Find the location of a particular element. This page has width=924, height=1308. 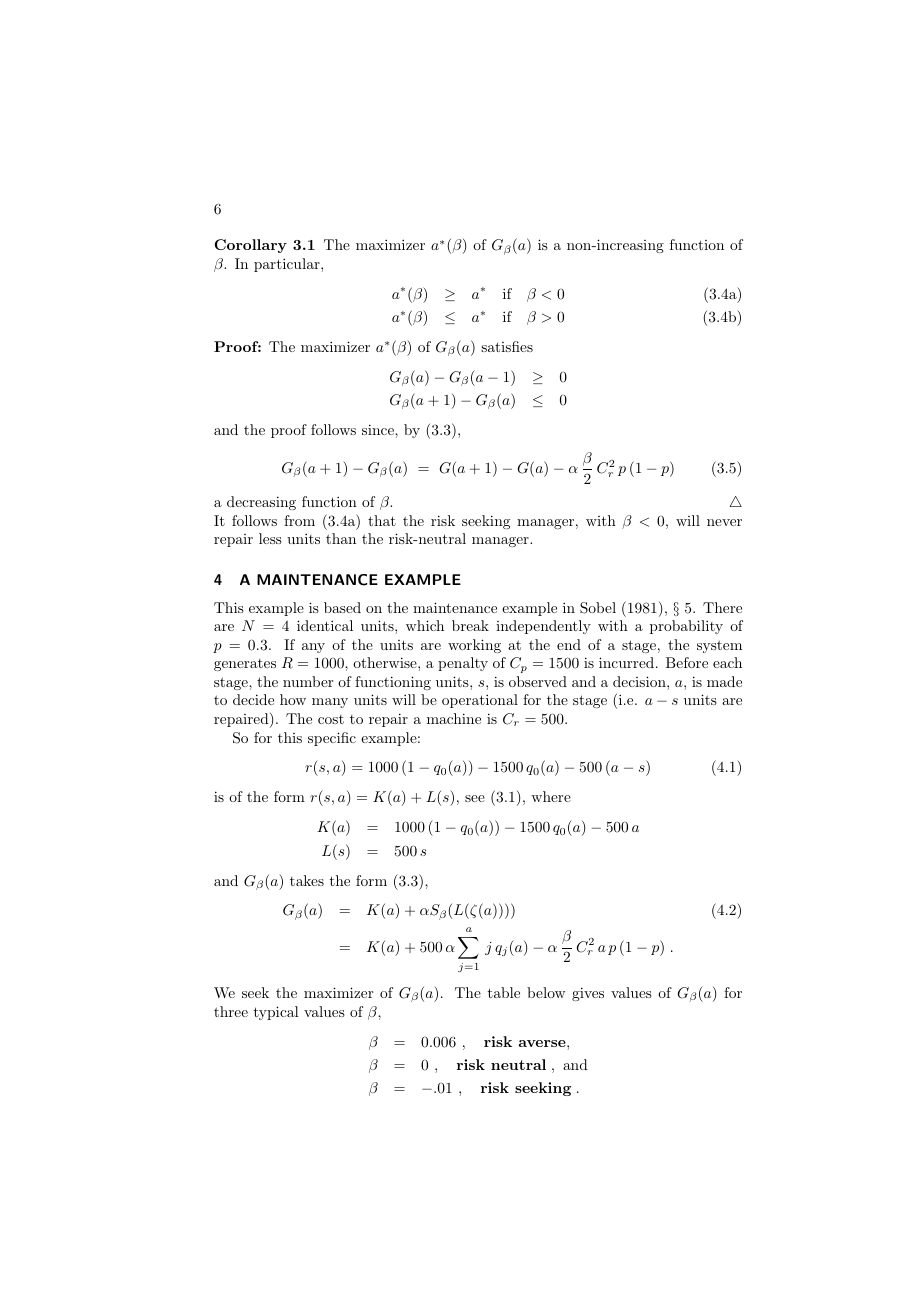

satisfies is located at coordinates (507, 346).
